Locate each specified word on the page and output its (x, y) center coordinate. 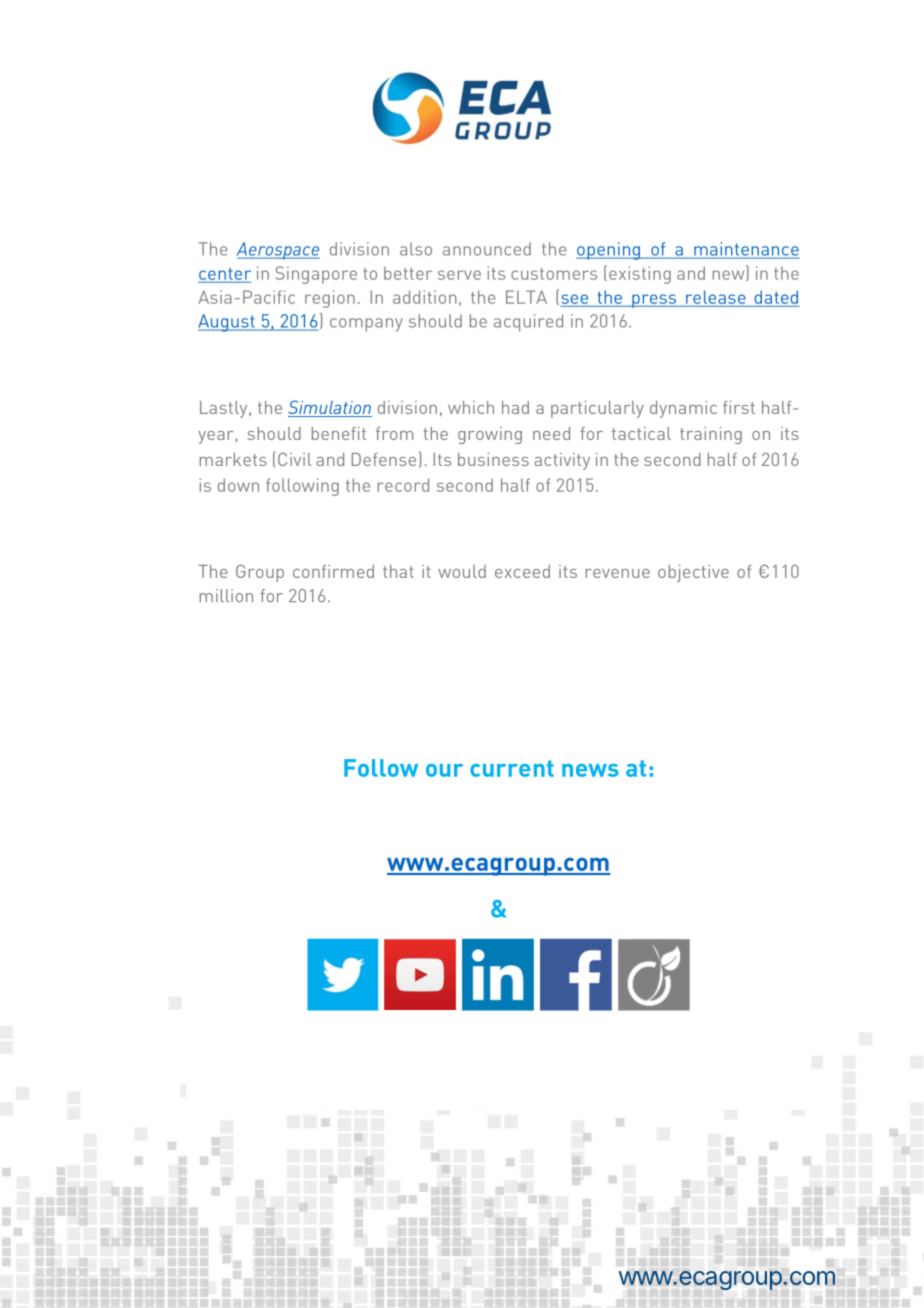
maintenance (745, 250)
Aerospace (278, 251)
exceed (522, 571)
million (226, 595)
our (444, 770)
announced (487, 249)
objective (693, 573)
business (493, 459)
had (515, 407)
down (238, 485)
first (739, 407)
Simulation (330, 408)
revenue (618, 573)
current (512, 768)
